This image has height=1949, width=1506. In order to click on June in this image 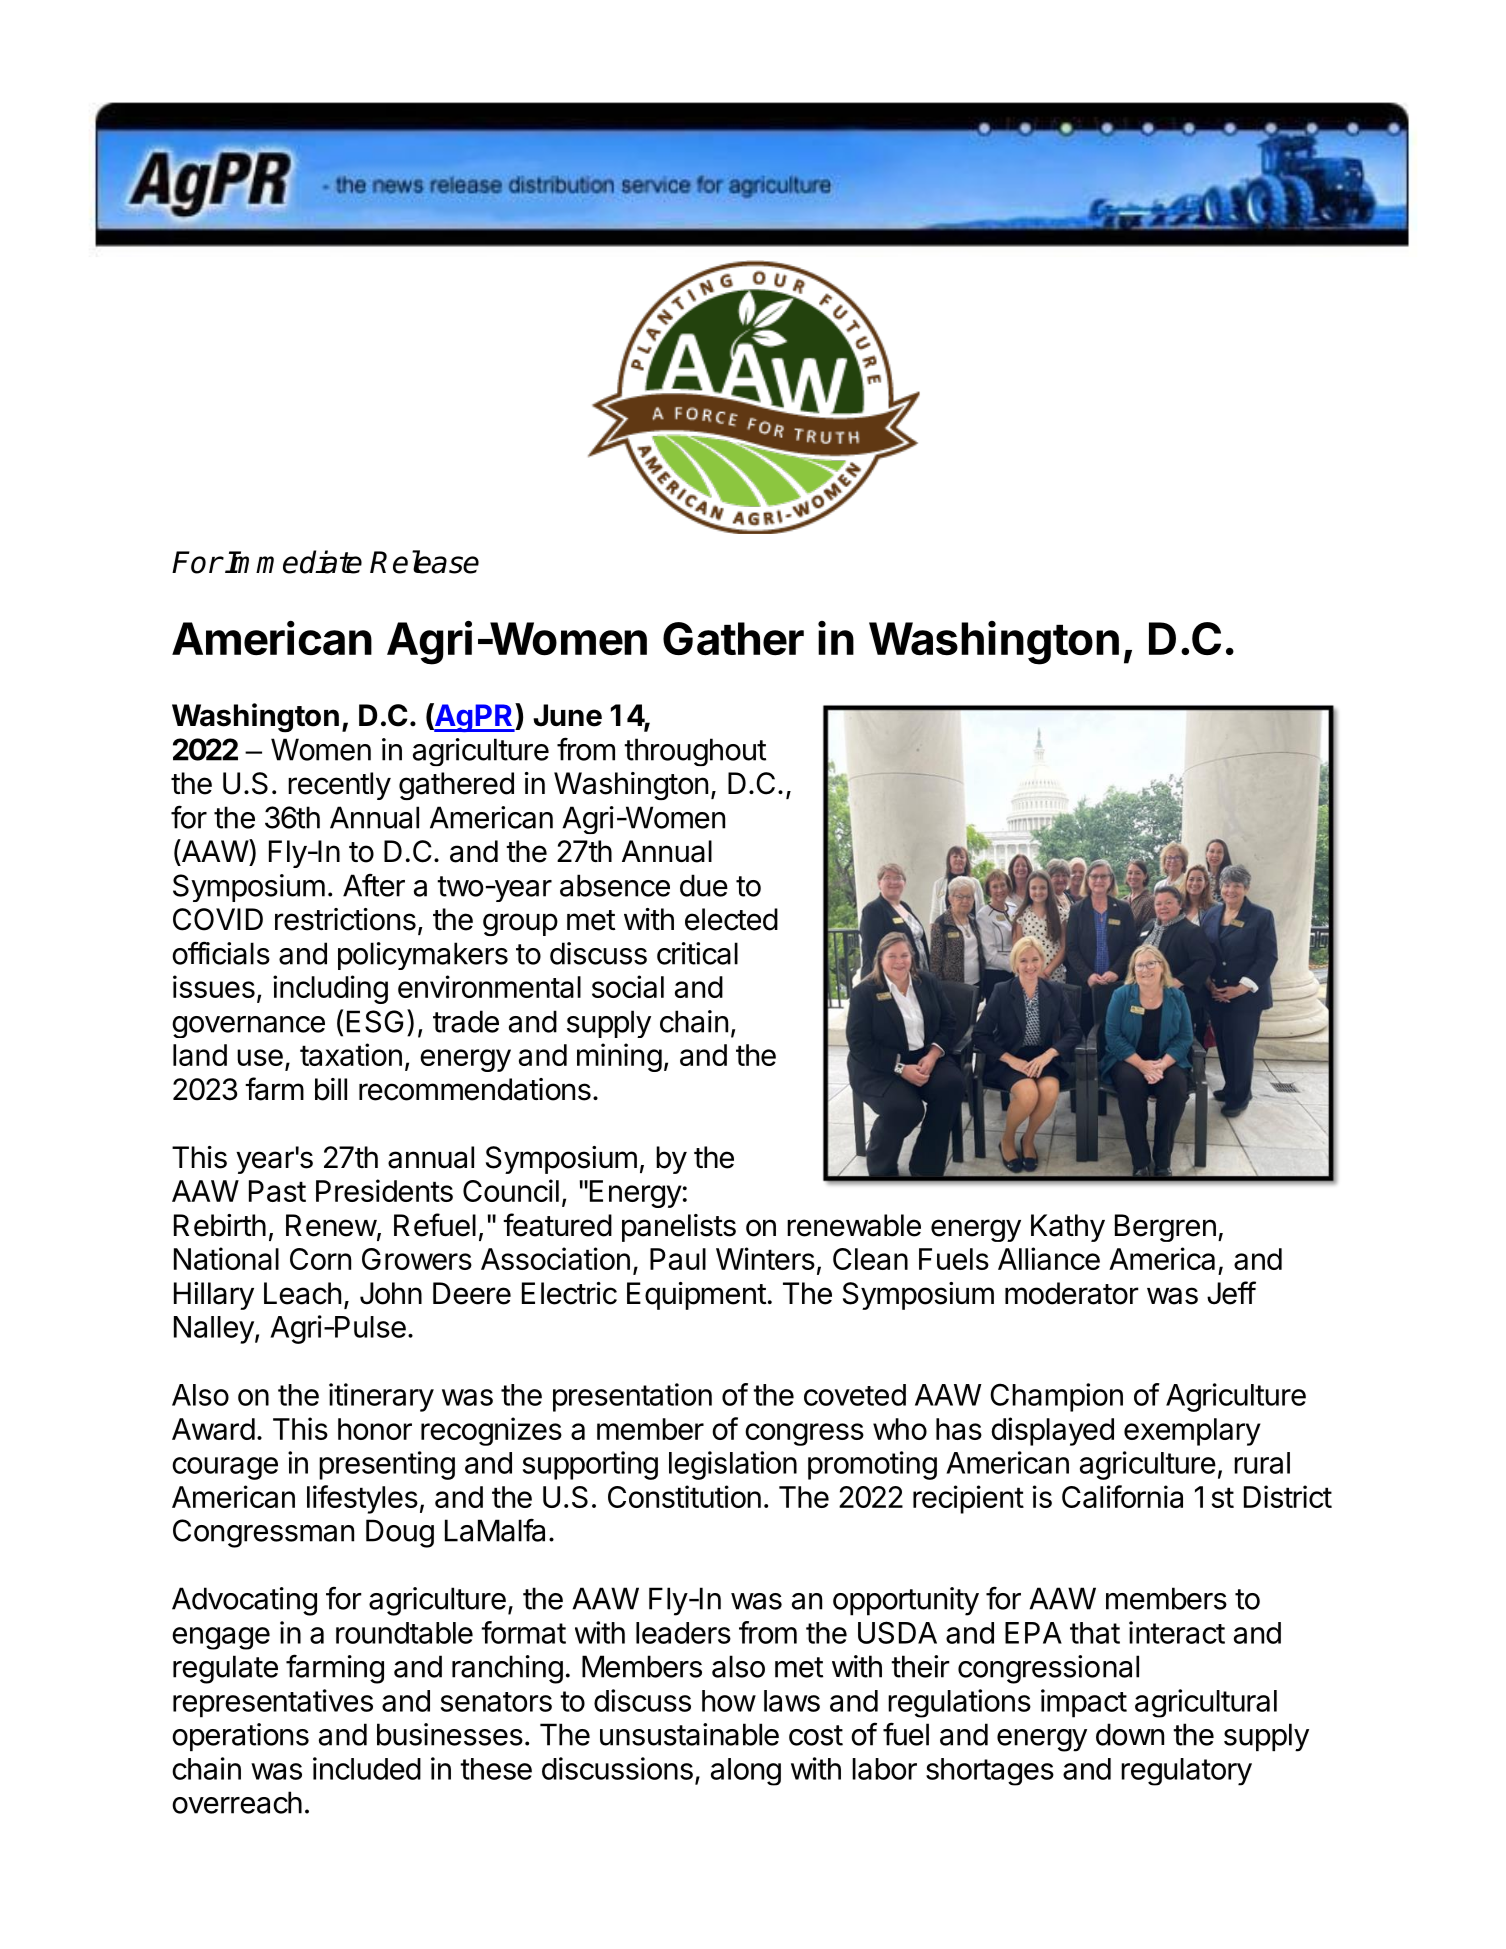, I will do `click(567, 715)`.
